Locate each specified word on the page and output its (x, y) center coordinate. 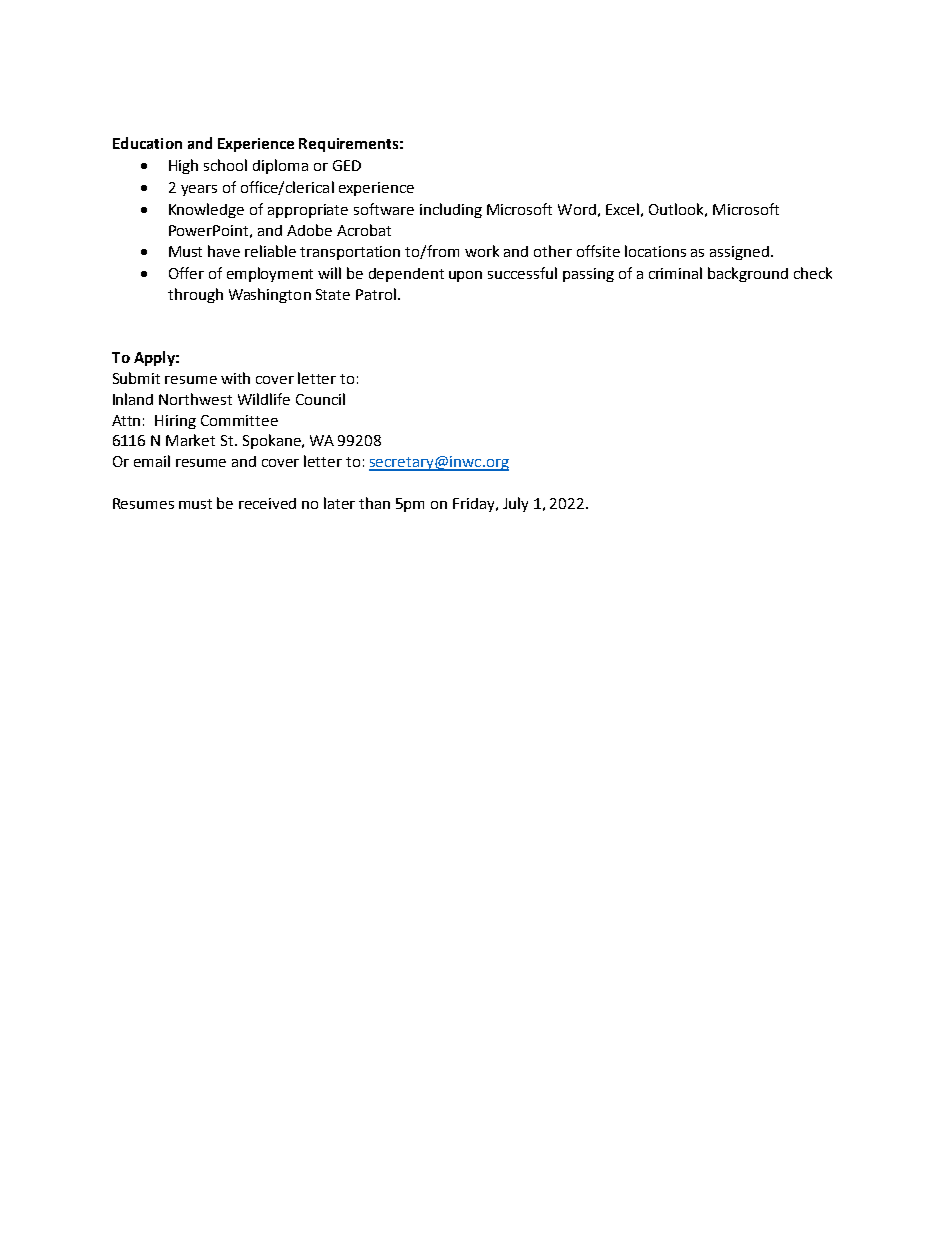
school (225, 165)
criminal (675, 273)
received (267, 503)
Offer (186, 273)
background (748, 274)
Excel (622, 209)
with (235, 378)
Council (320, 399)
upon (465, 276)
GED (347, 165)
